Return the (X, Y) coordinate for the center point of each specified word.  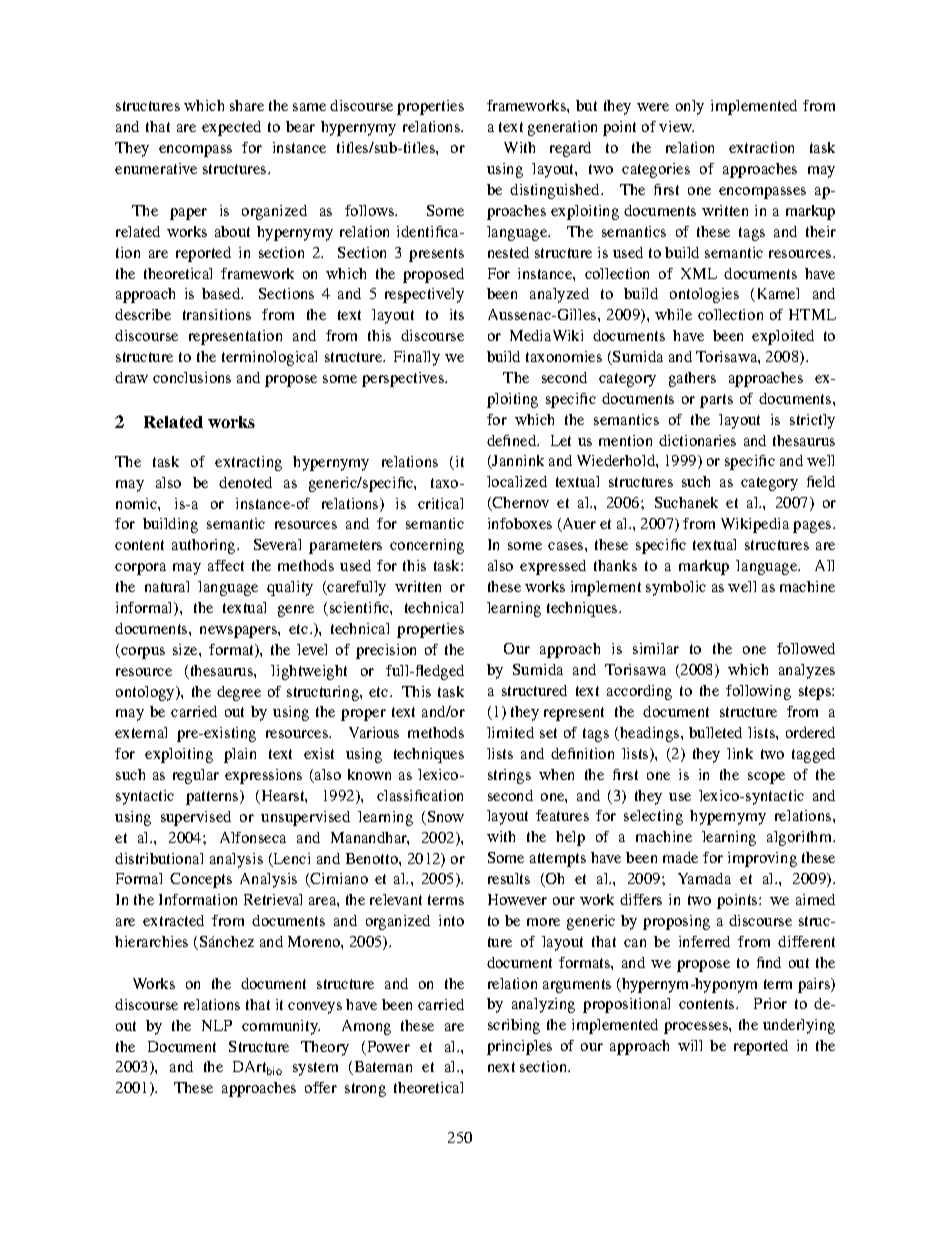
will (690, 1045)
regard (570, 149)
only (690, 107)
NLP (217, 1025)
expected (231, 128)
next (501, 1067)
